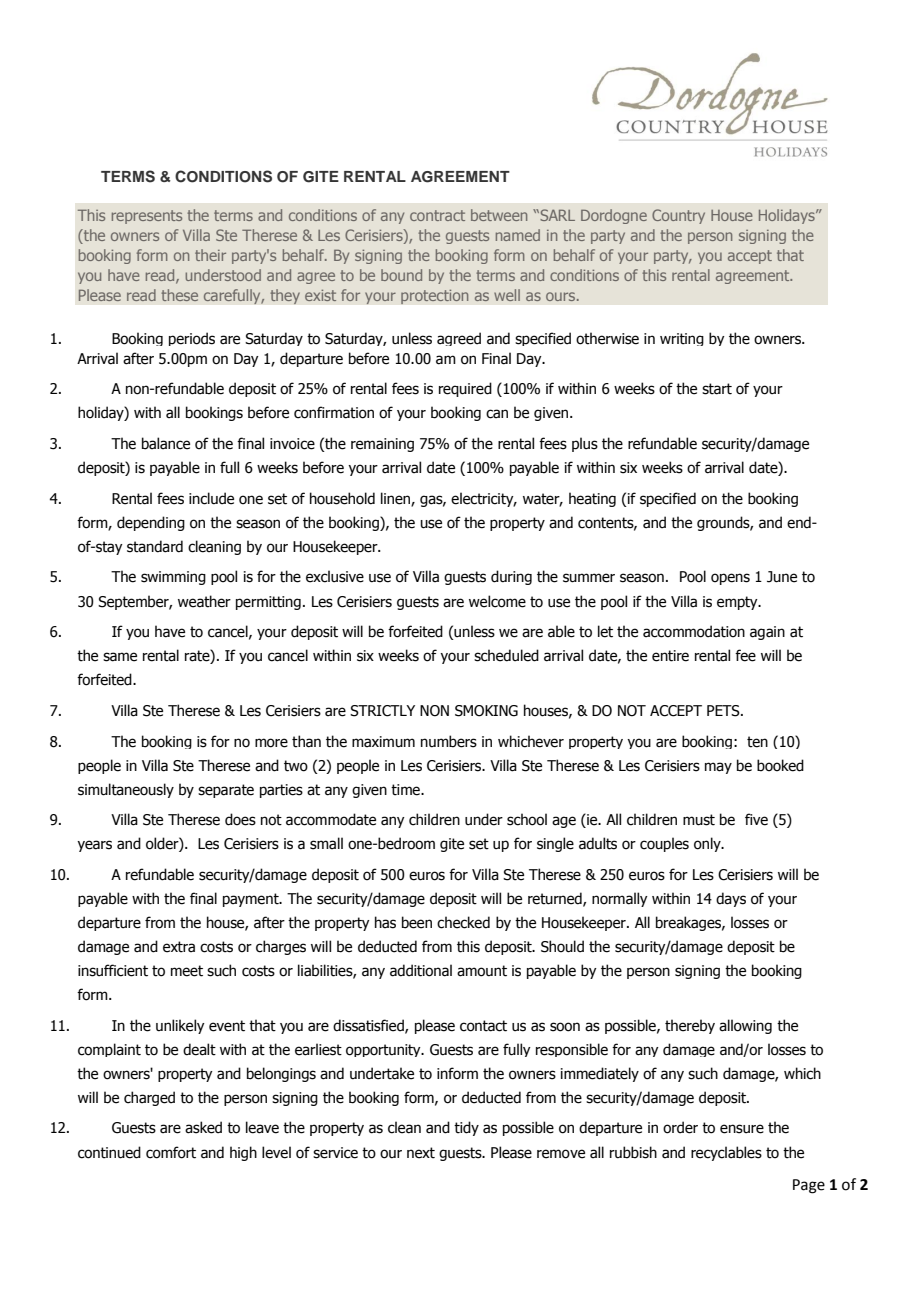 The image size is (924, 1308). Describe the element at coordinates (724, 711) in the image. I see `PETS` at that location.
